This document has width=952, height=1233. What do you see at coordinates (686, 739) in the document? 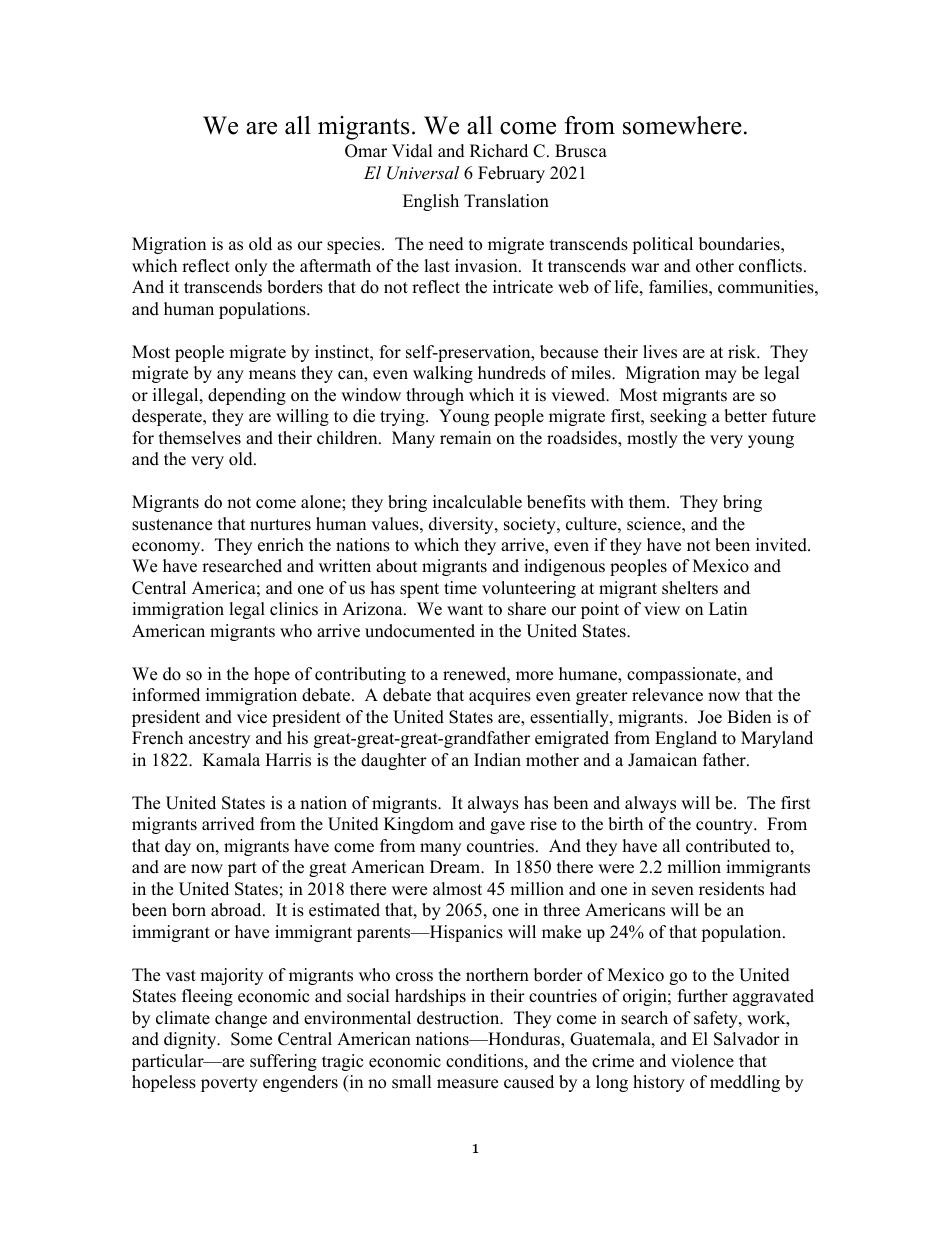
I see `England` at bounding box center [686, 739].
